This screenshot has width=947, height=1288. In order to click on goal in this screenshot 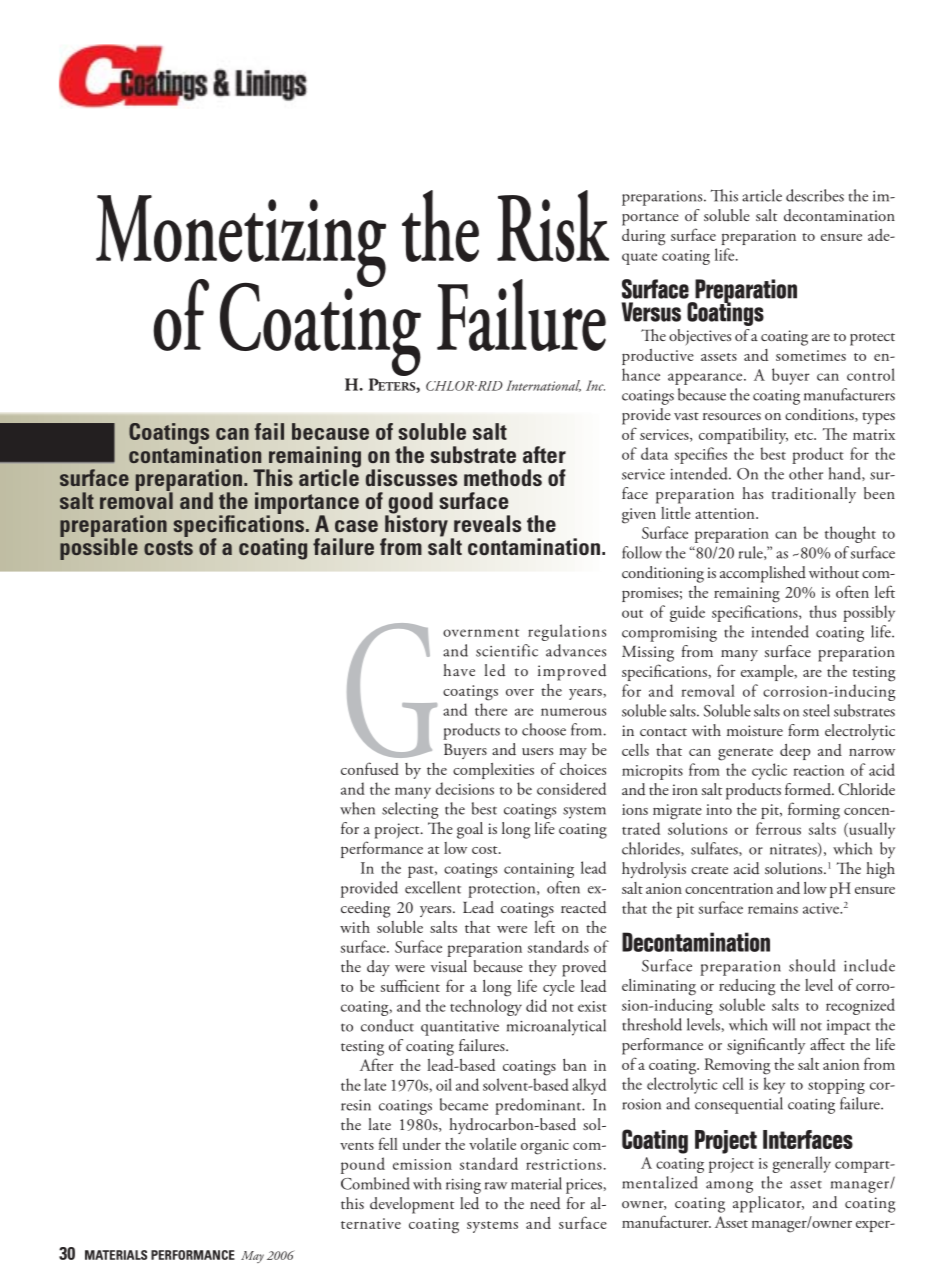, I will do `click(470, 830)`.
